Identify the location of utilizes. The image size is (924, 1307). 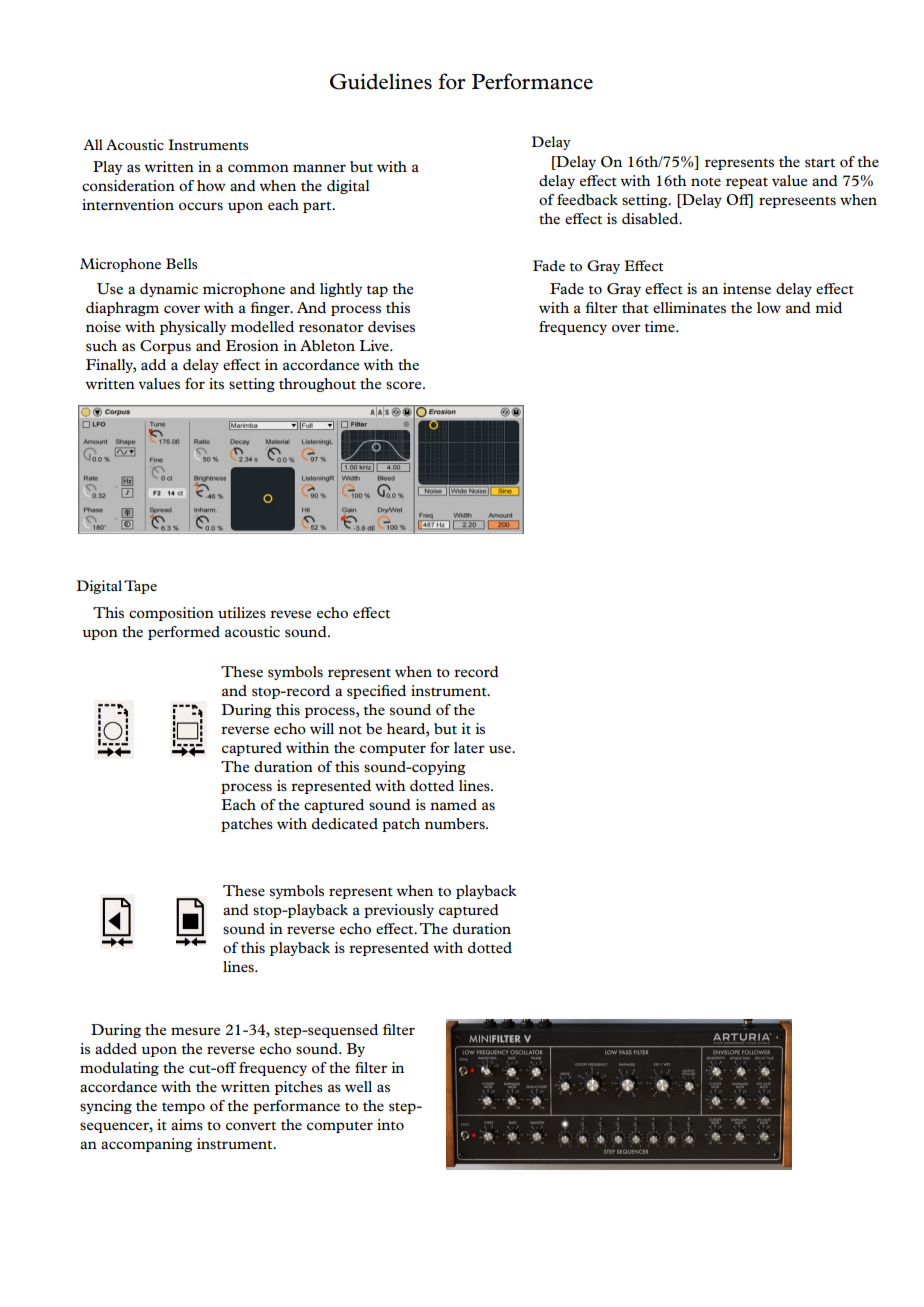
(242, 612).
